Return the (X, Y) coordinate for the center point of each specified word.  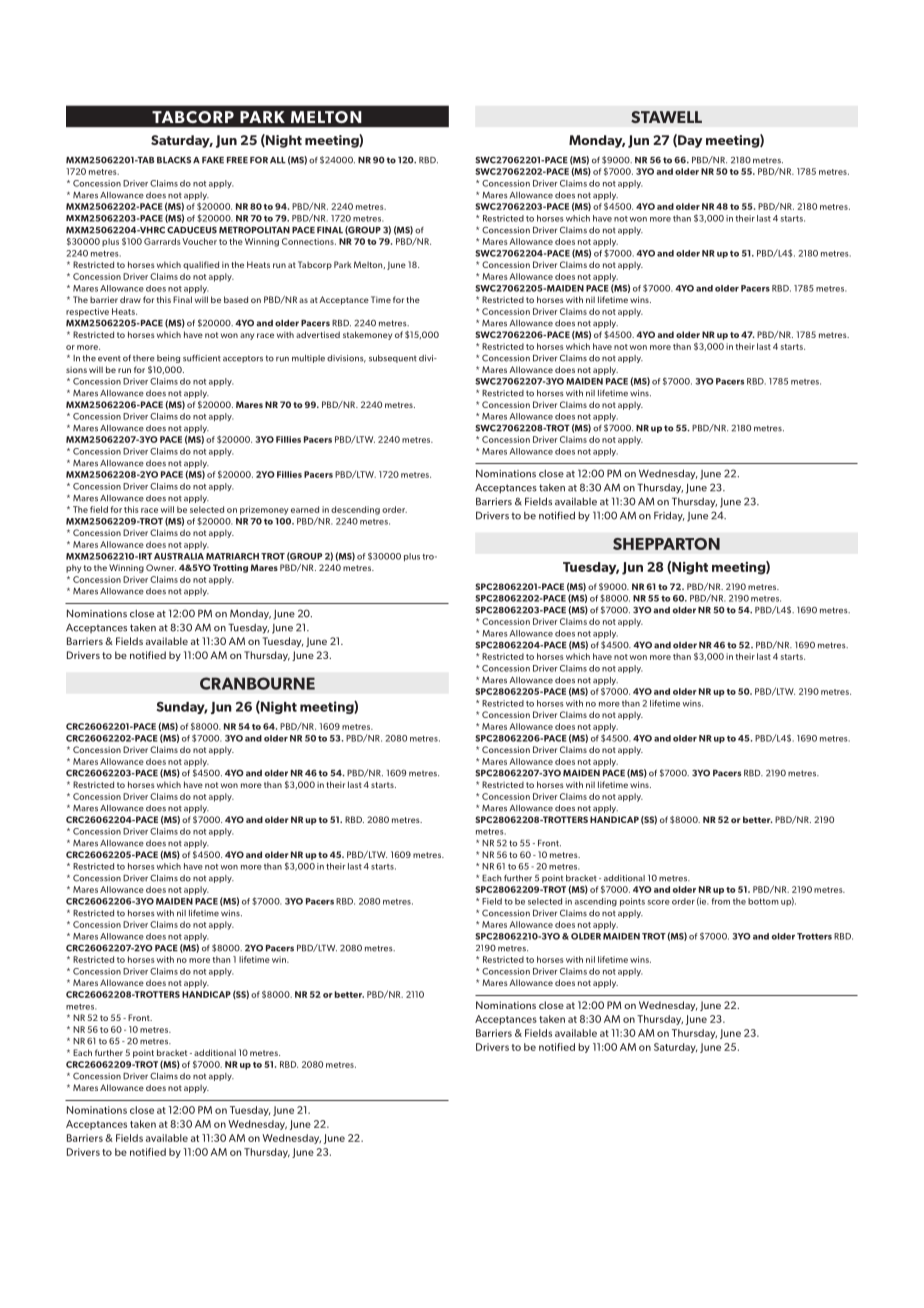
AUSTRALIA (179, 556)
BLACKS (174, 160)
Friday (669, 516)
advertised (318, 334)
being (168, 359)
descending (355, 510)
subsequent (393, 359)
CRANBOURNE (257, 683)
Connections (309, 241)
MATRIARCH (232, 556)
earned (305, 509)
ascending (596, 902)
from (720, 901)
